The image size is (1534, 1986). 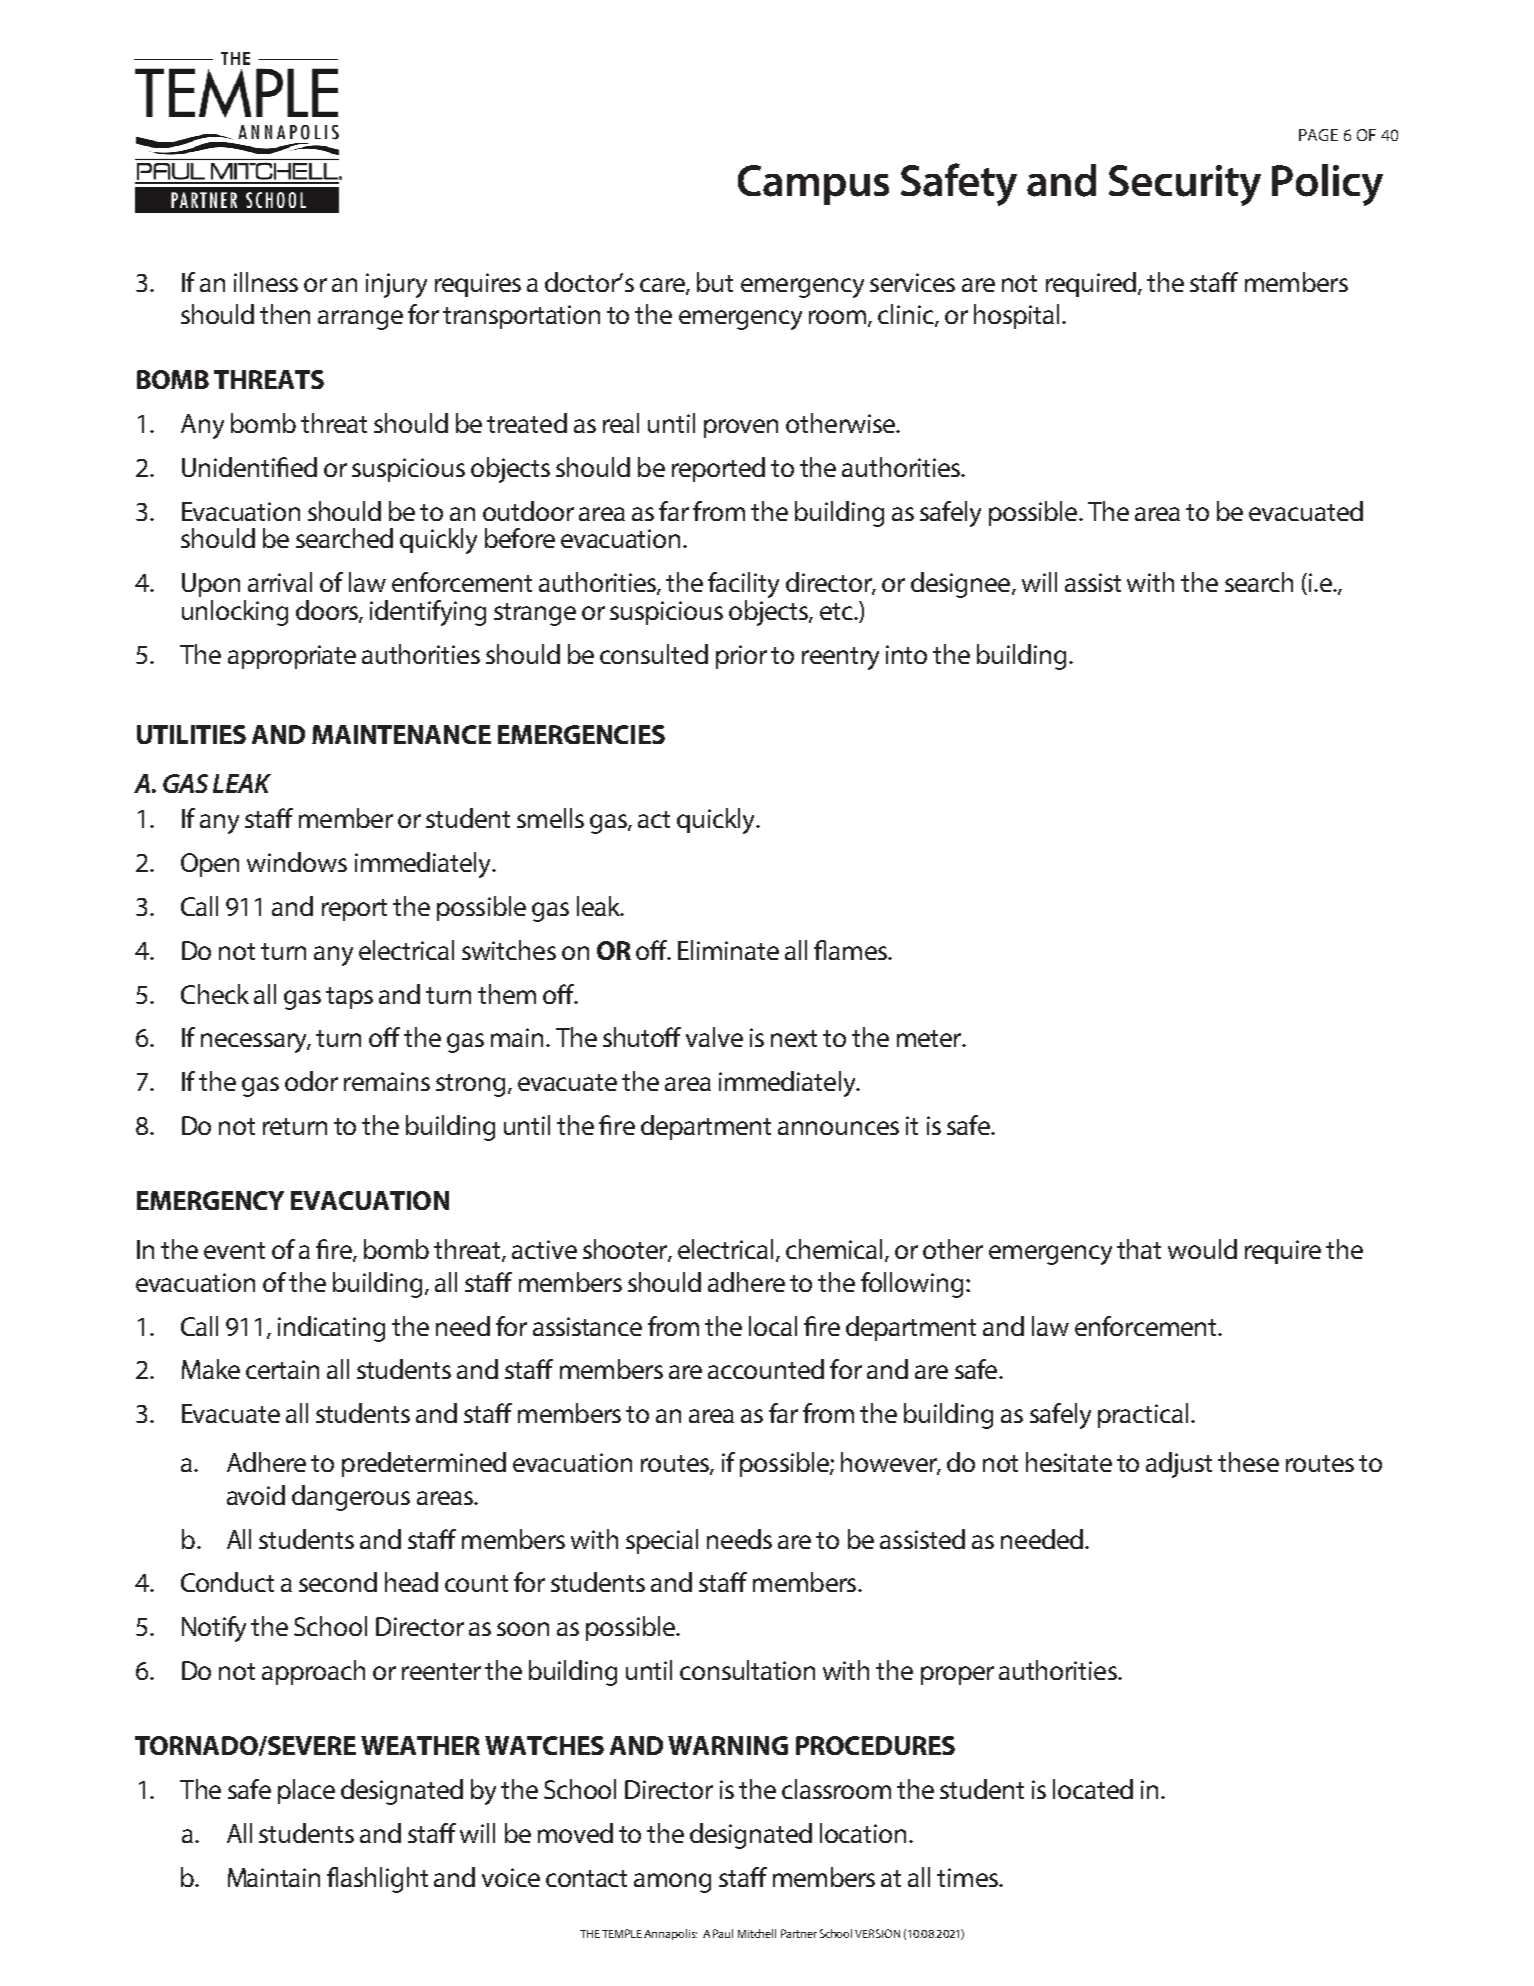 I want to click on into, so click(x=906, y=654).
